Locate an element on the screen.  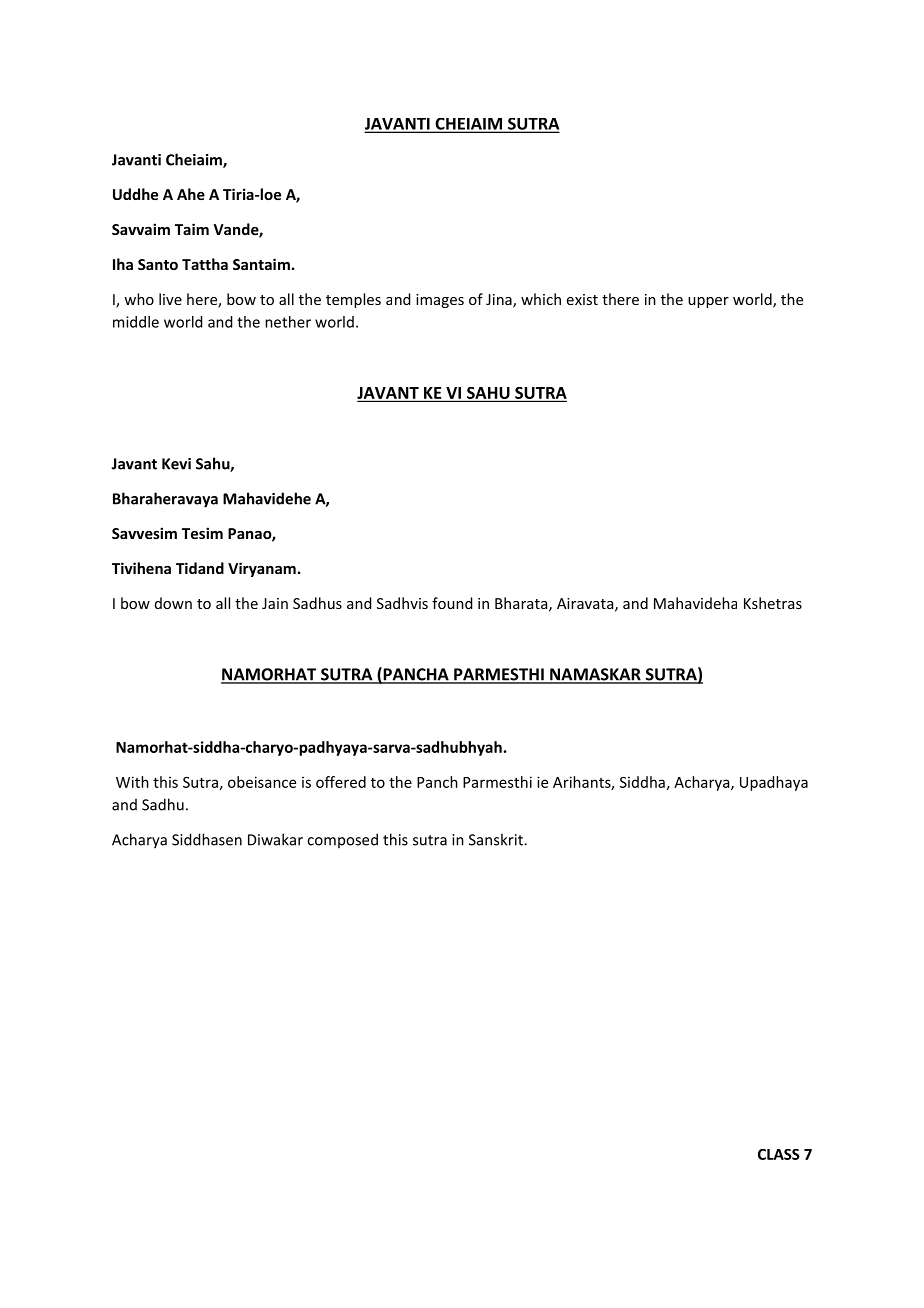
composed is located at coordinates (342, 840).
